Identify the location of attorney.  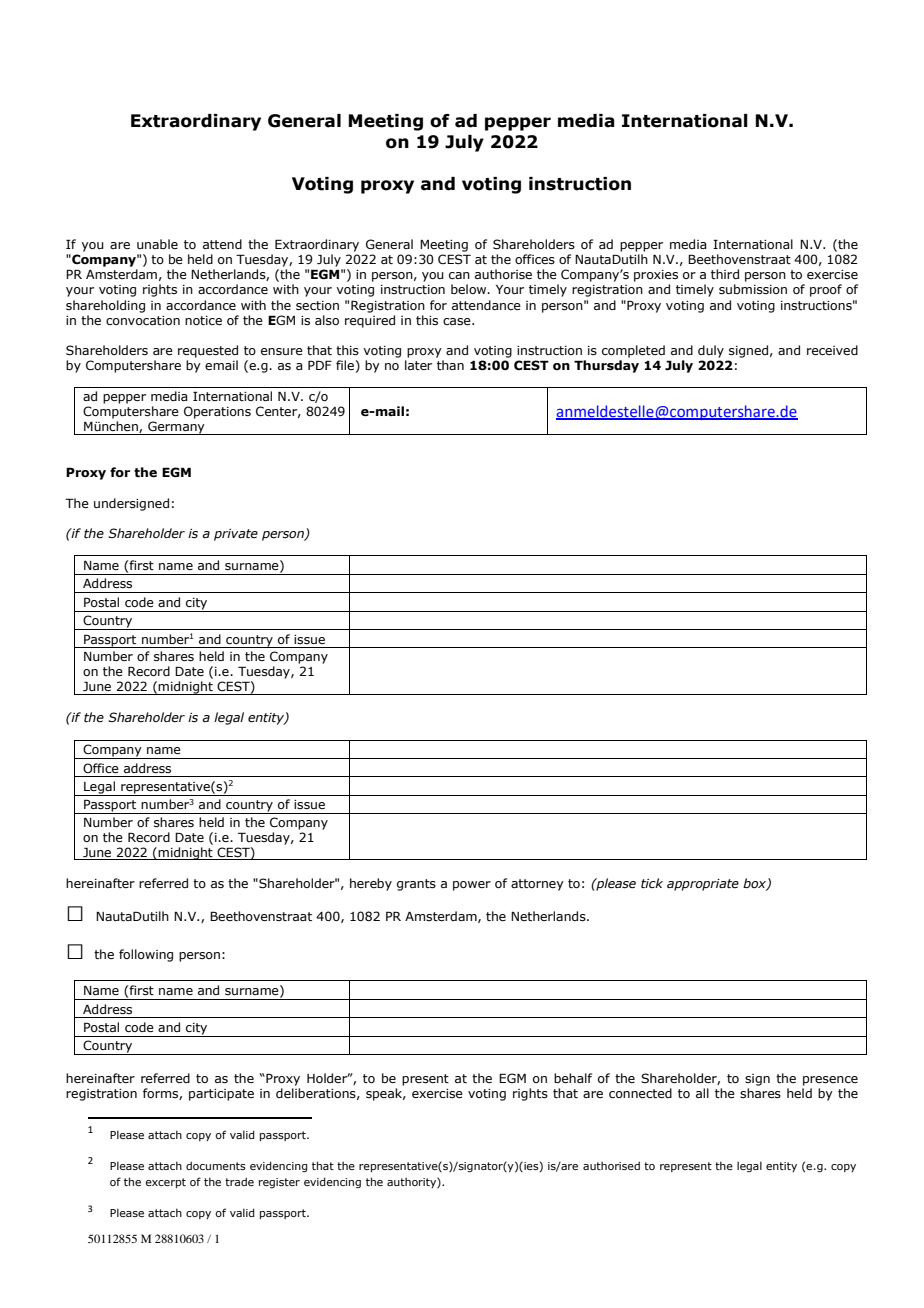
(537, 885).
